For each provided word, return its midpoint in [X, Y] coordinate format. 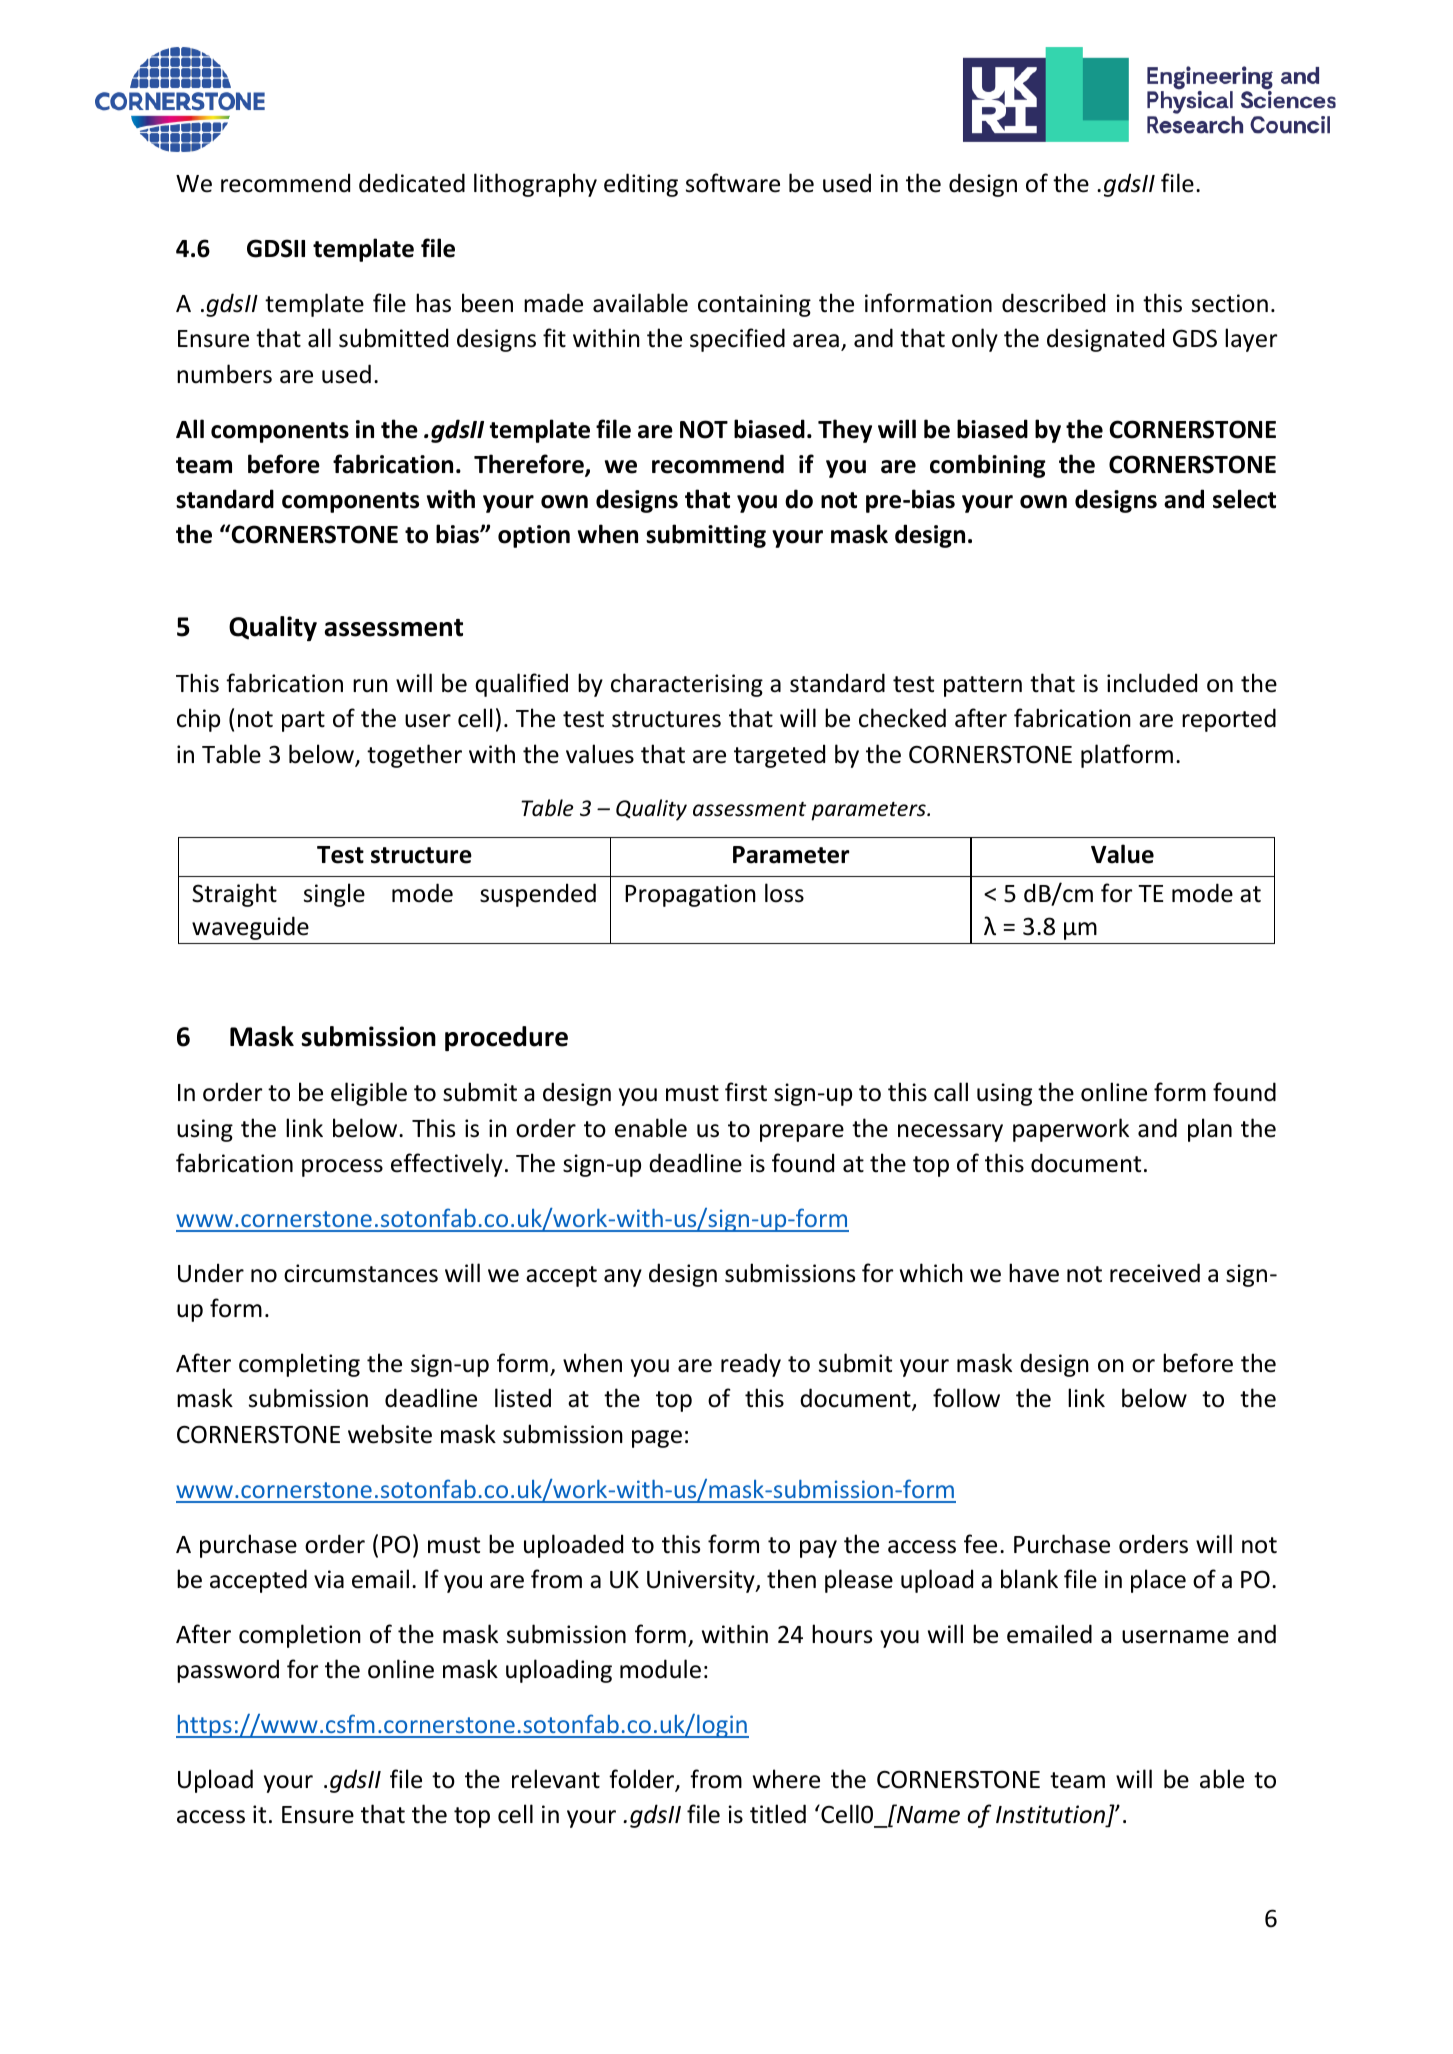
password [228, 1671]
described [1053, 303]
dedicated [412, 183]
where [786, 1779]
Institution [1052, 1816]
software [733, 183]
